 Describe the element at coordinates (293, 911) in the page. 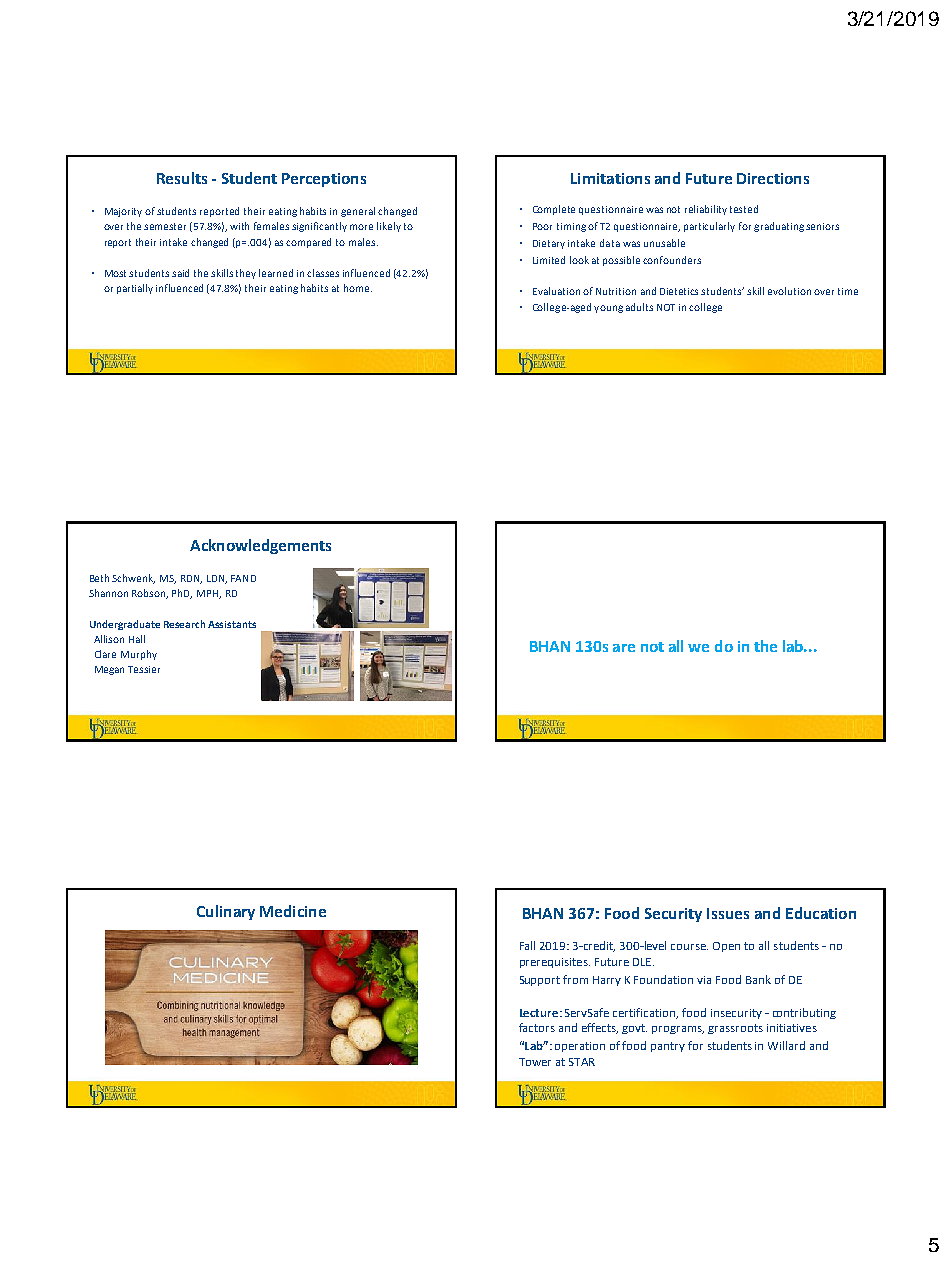

I see `Medicine` at that location.
